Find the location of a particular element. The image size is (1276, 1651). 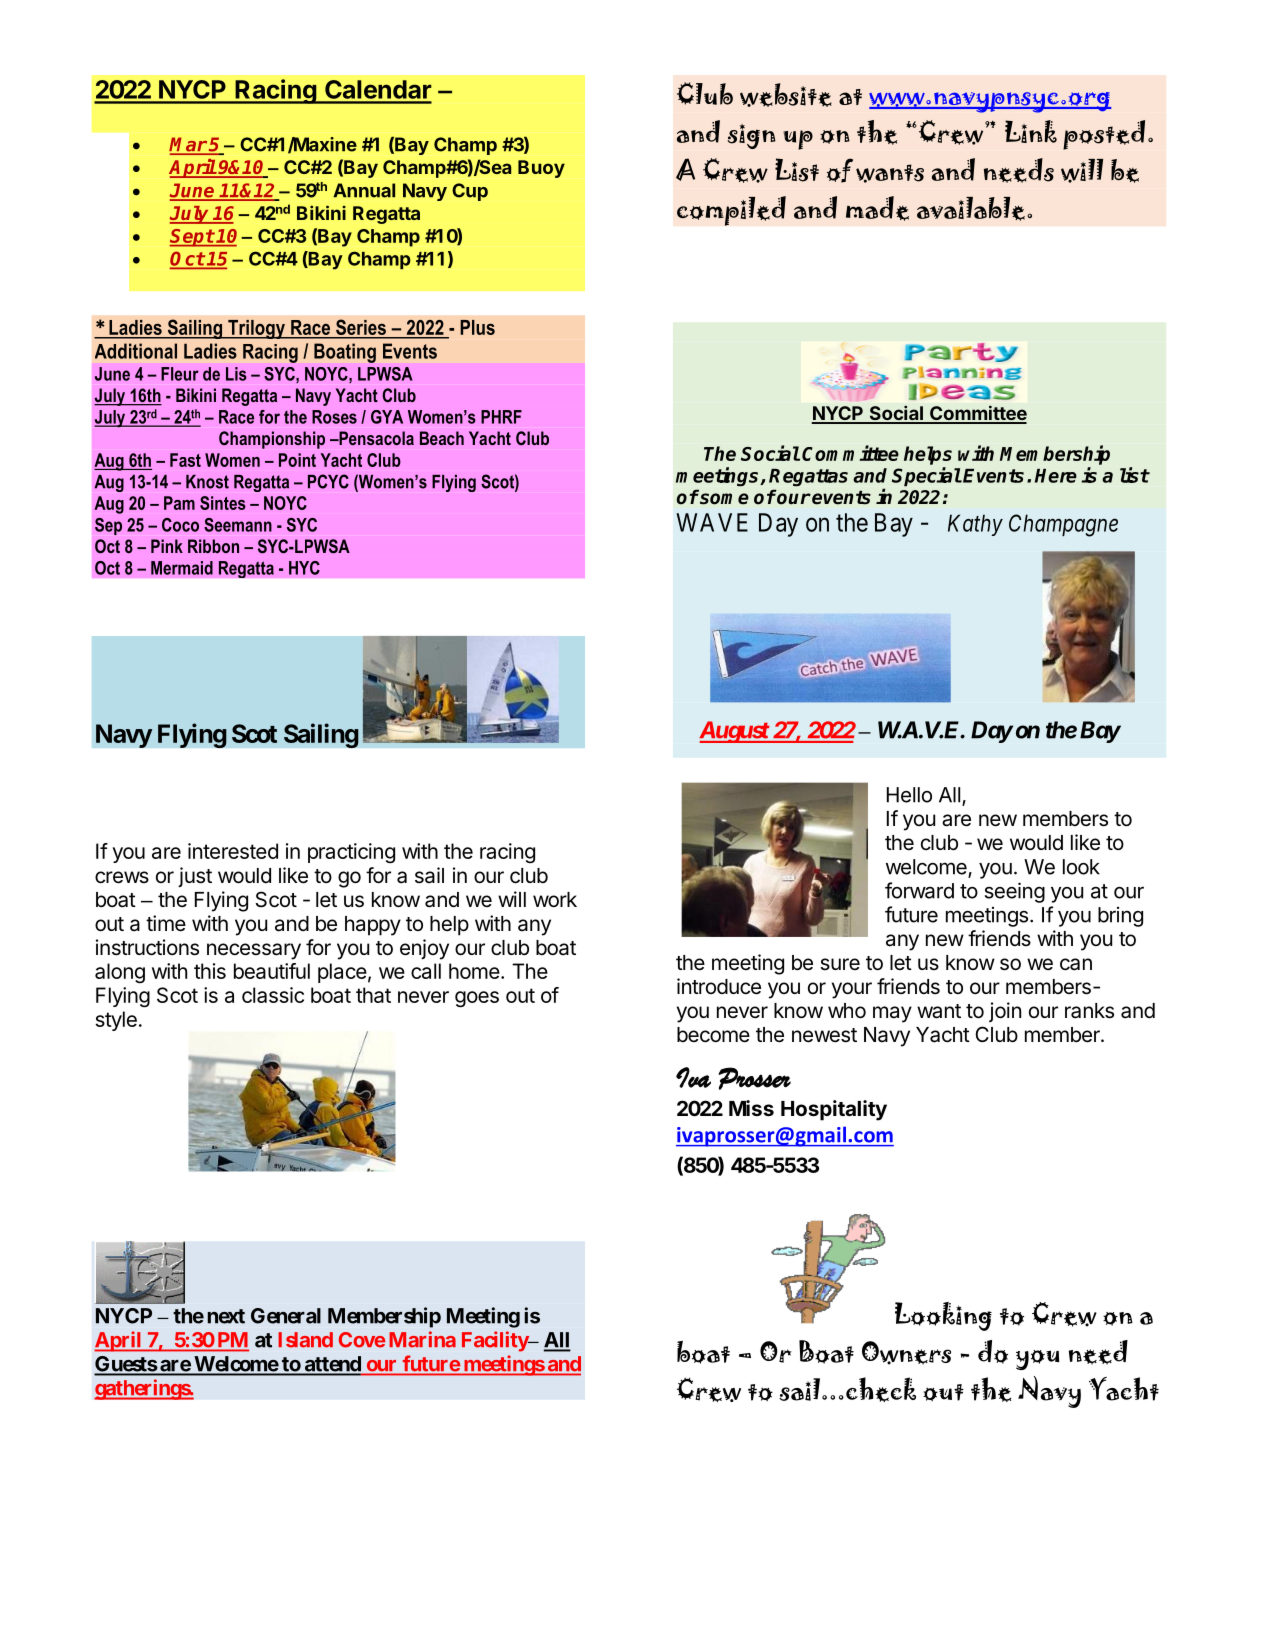

necessary is located at coordinates (254, 951).
